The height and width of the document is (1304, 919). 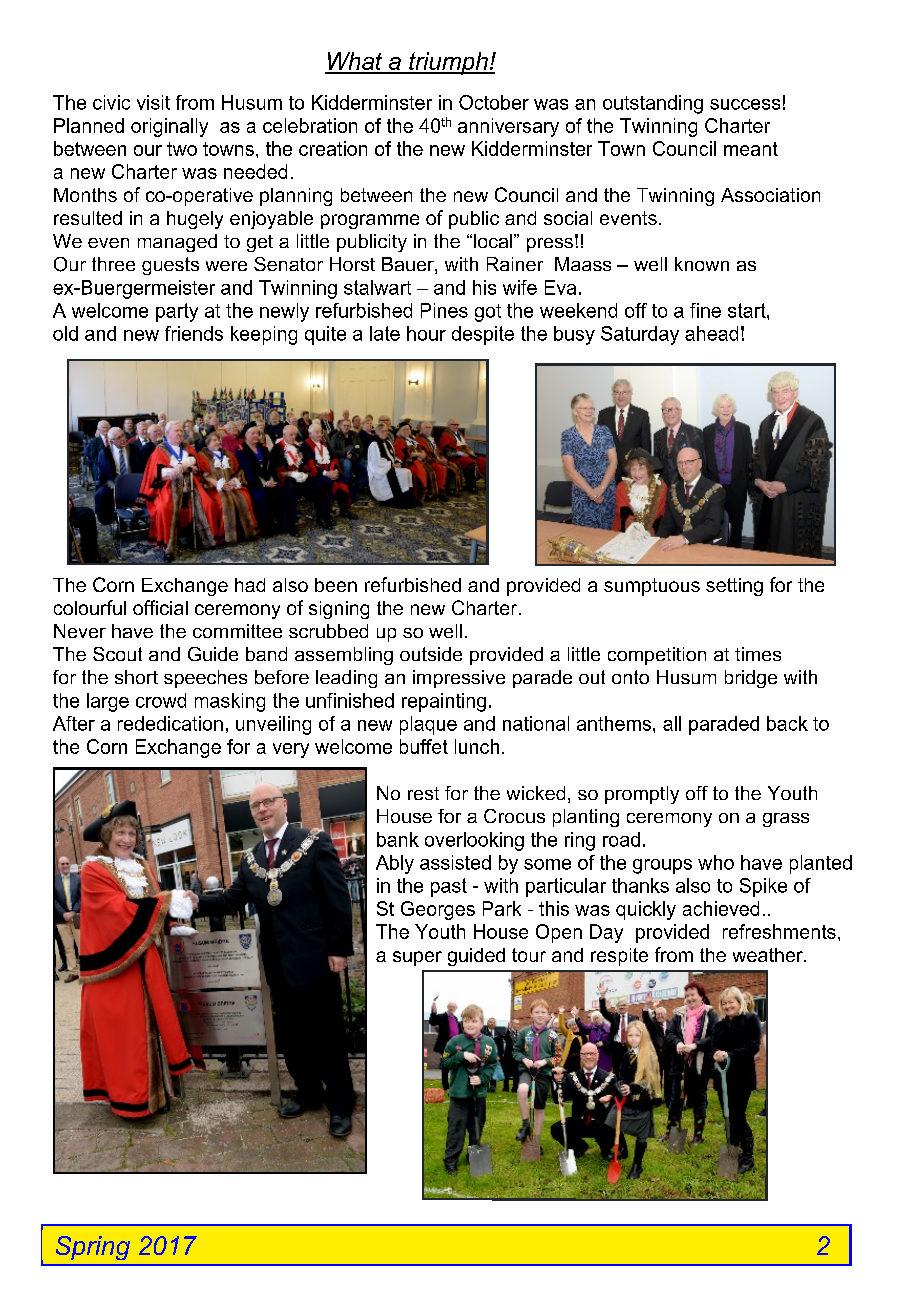 I want to click on triumph, so click(x=448, y=63).
